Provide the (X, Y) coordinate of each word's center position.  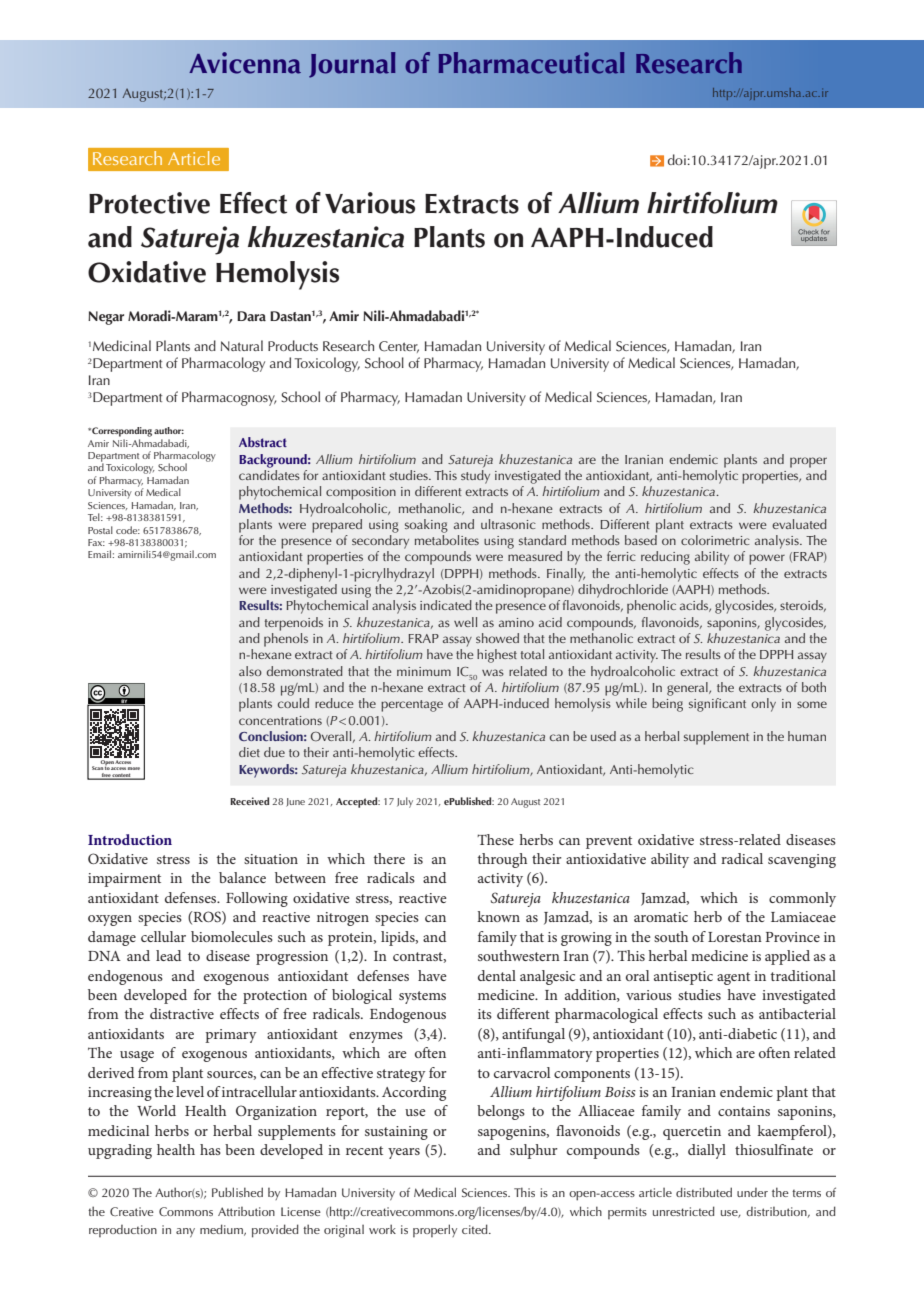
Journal (352, 65)
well (465, 622)
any (185, 1232)
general (688, 689)
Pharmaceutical (531, 63)
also (250, 671)
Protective (149, 203)
